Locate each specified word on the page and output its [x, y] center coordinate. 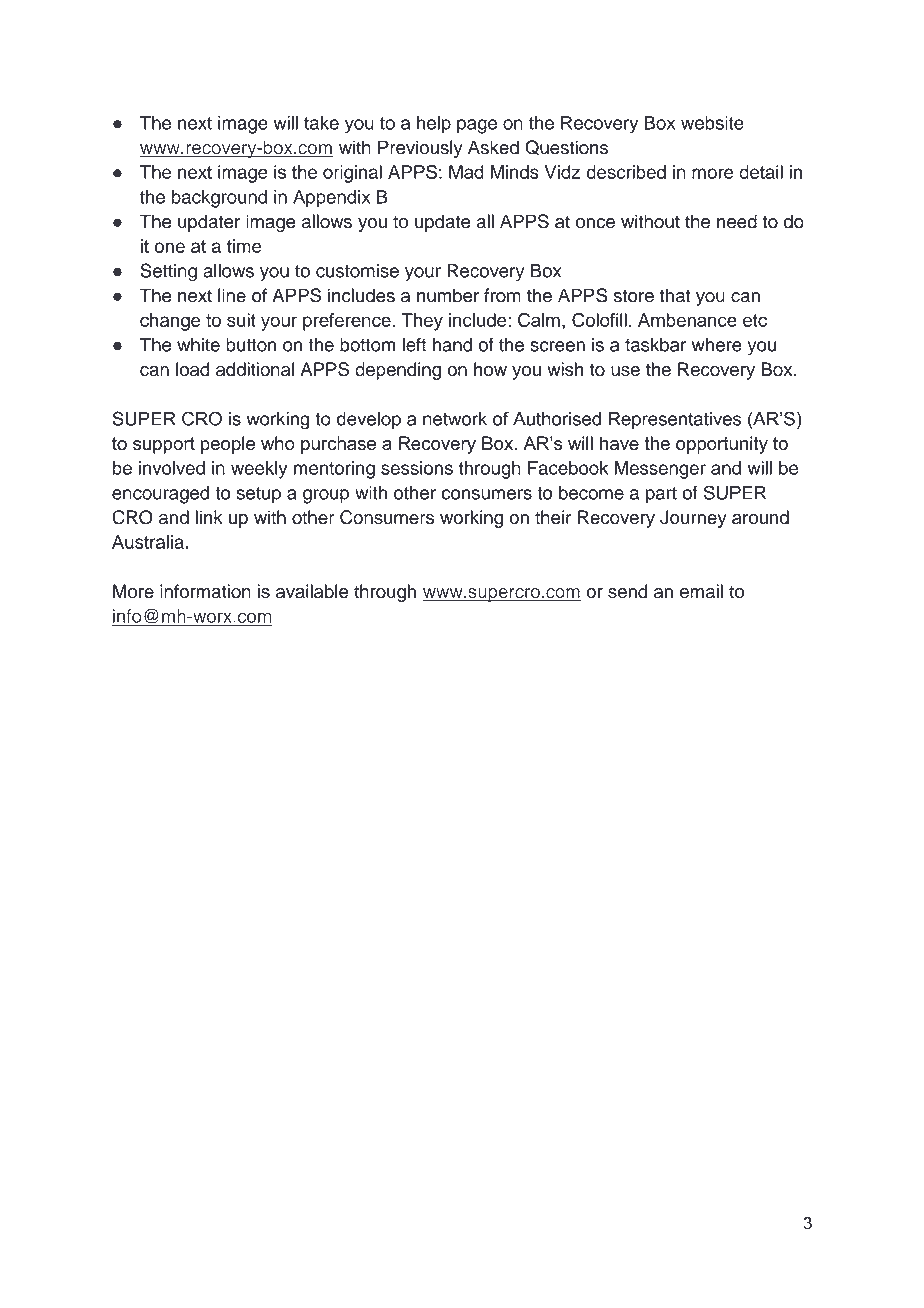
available [312, 591]
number [448, 295]
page [477, 126]
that [675, 295]
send [627, 591]
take [321, 123]
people [228, 445]
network [455, 419]
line [232, 295]
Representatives [675, 420]
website [712, 123]
